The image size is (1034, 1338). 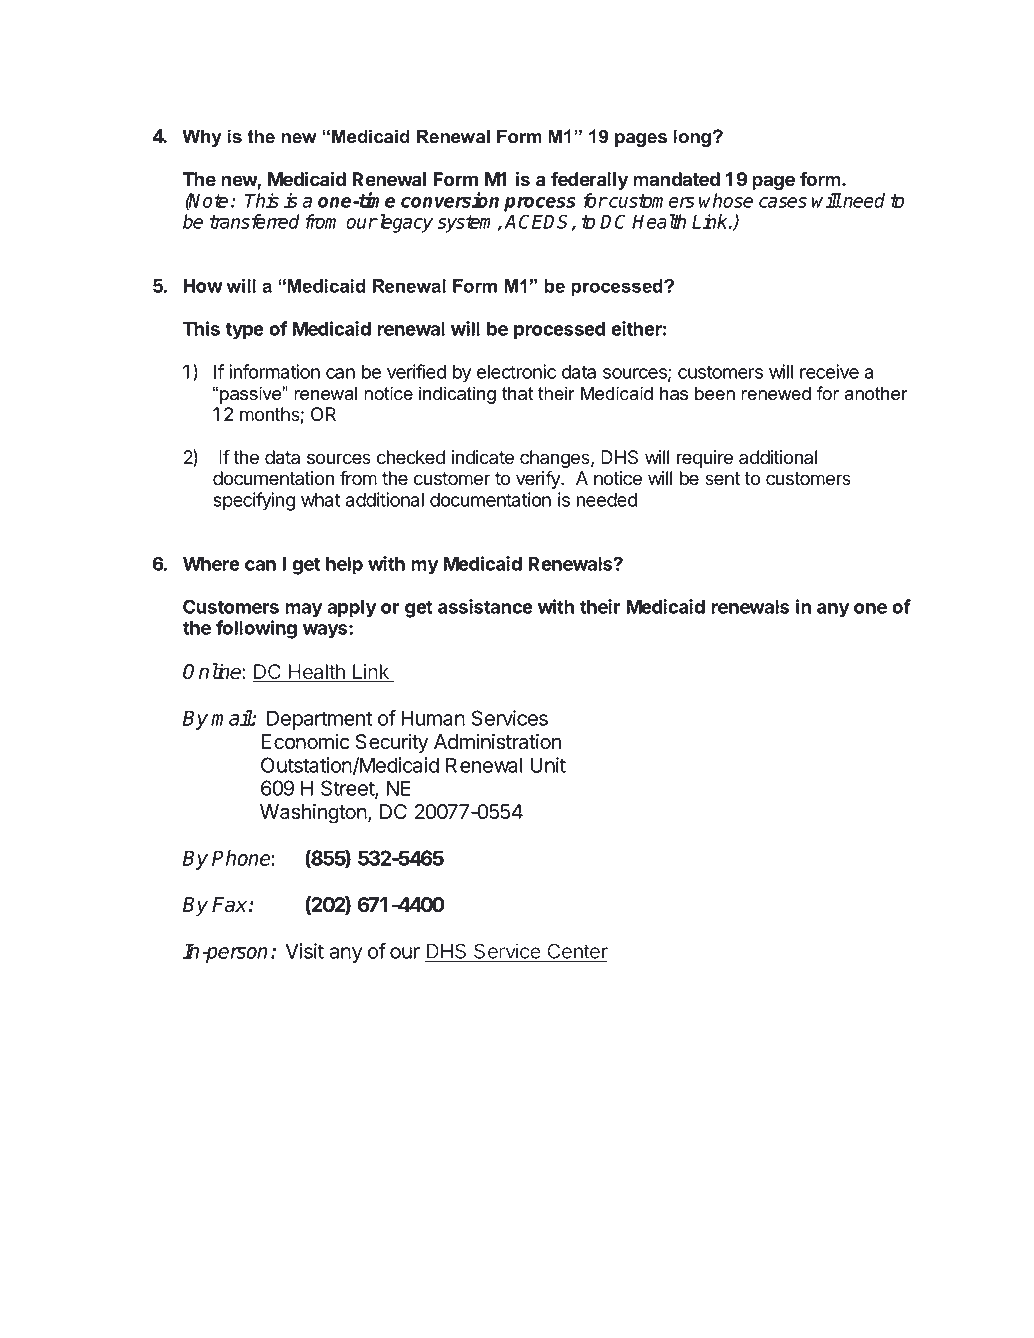 What do you see at coordinates (783, 202) in the page?
I see `cases` at bounding box center [783, 202].
